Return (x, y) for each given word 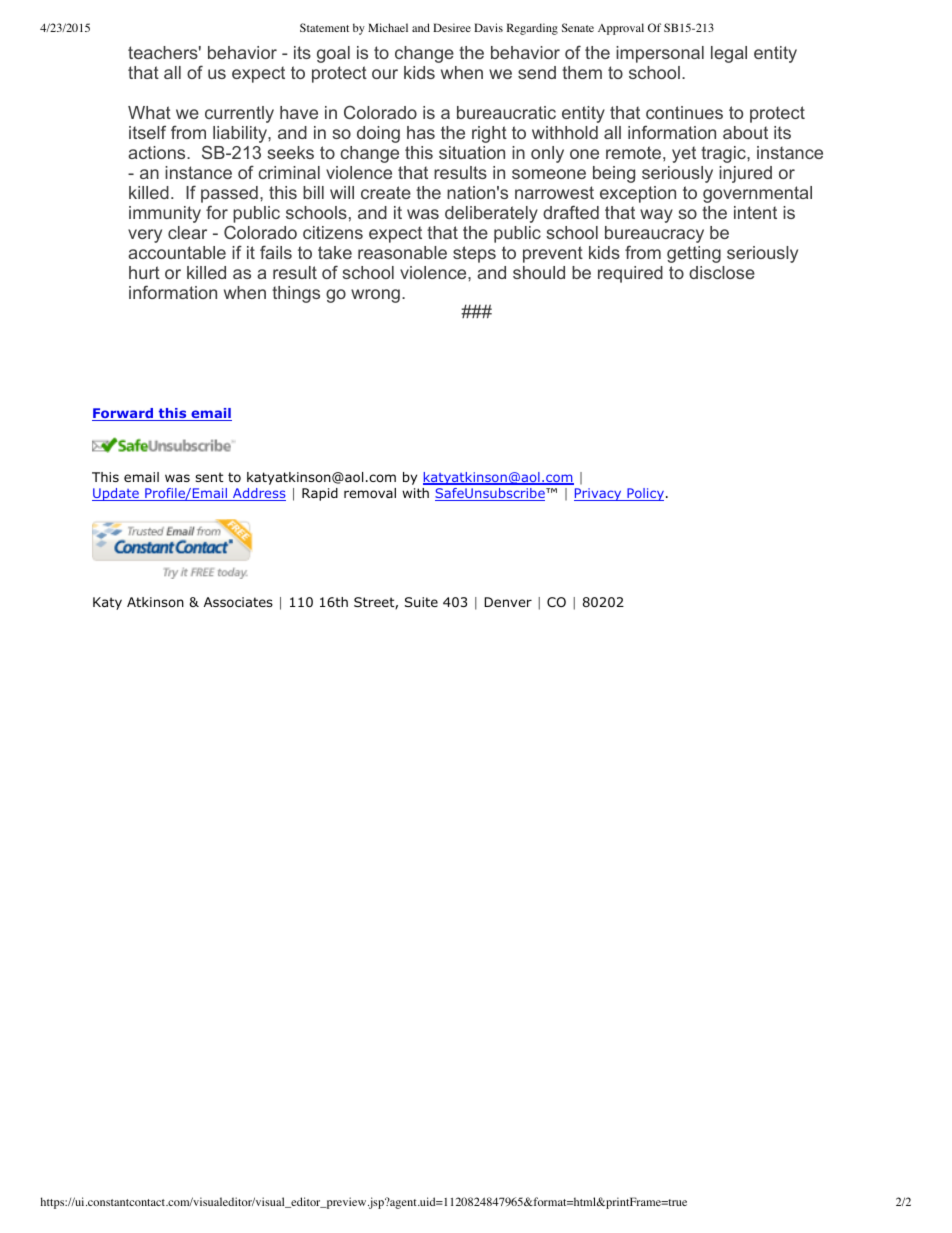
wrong (375, 296)
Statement (324, 27)
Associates (238, 602)
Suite (421, 602)
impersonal (660, 54)
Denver (508, 602)
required (630, 274)
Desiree (452, 27)
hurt (144, 272)
